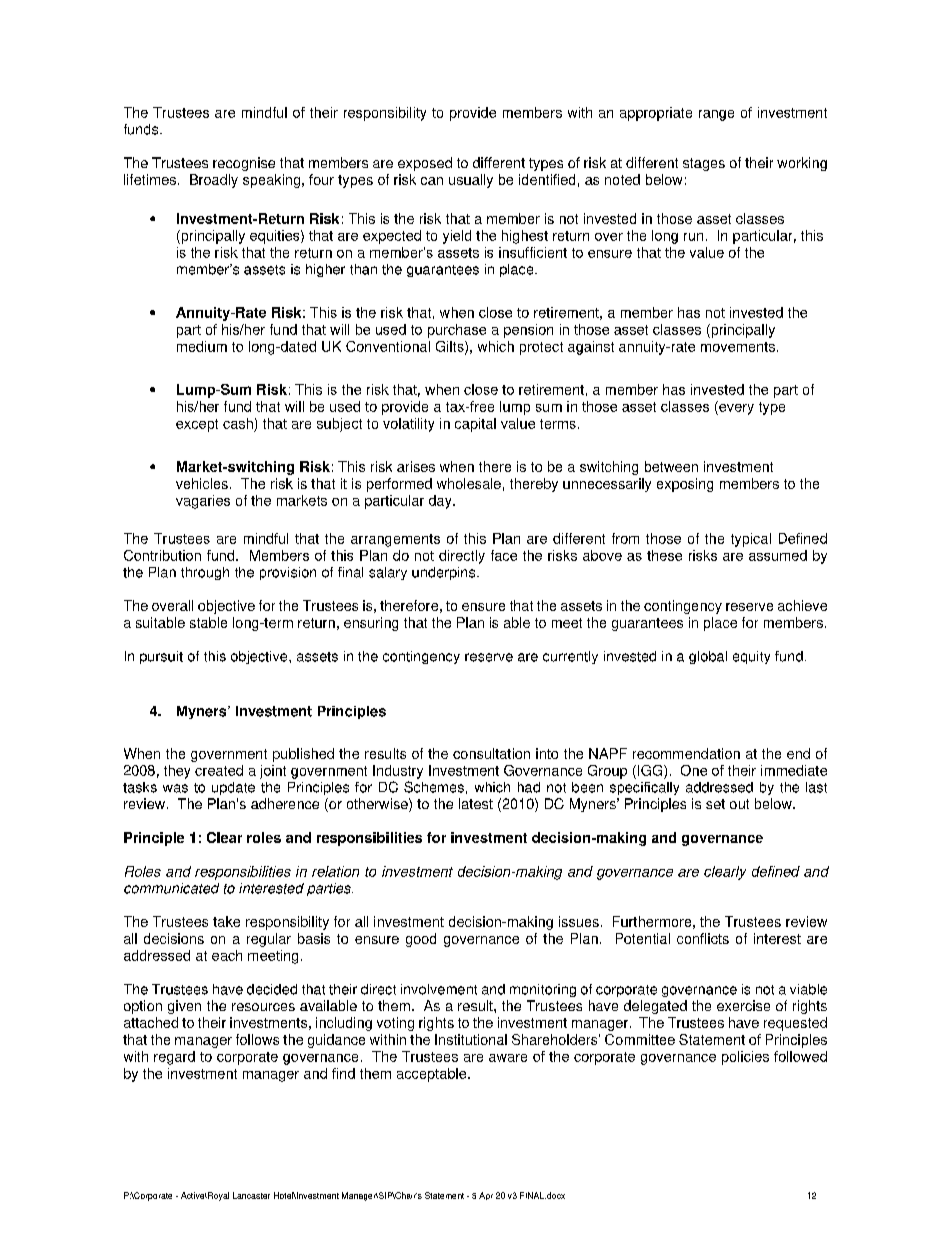  What do you see at coordinates (745, 1058) in the screenshot?
I see `policies` at bounding box center [745, 1058].
